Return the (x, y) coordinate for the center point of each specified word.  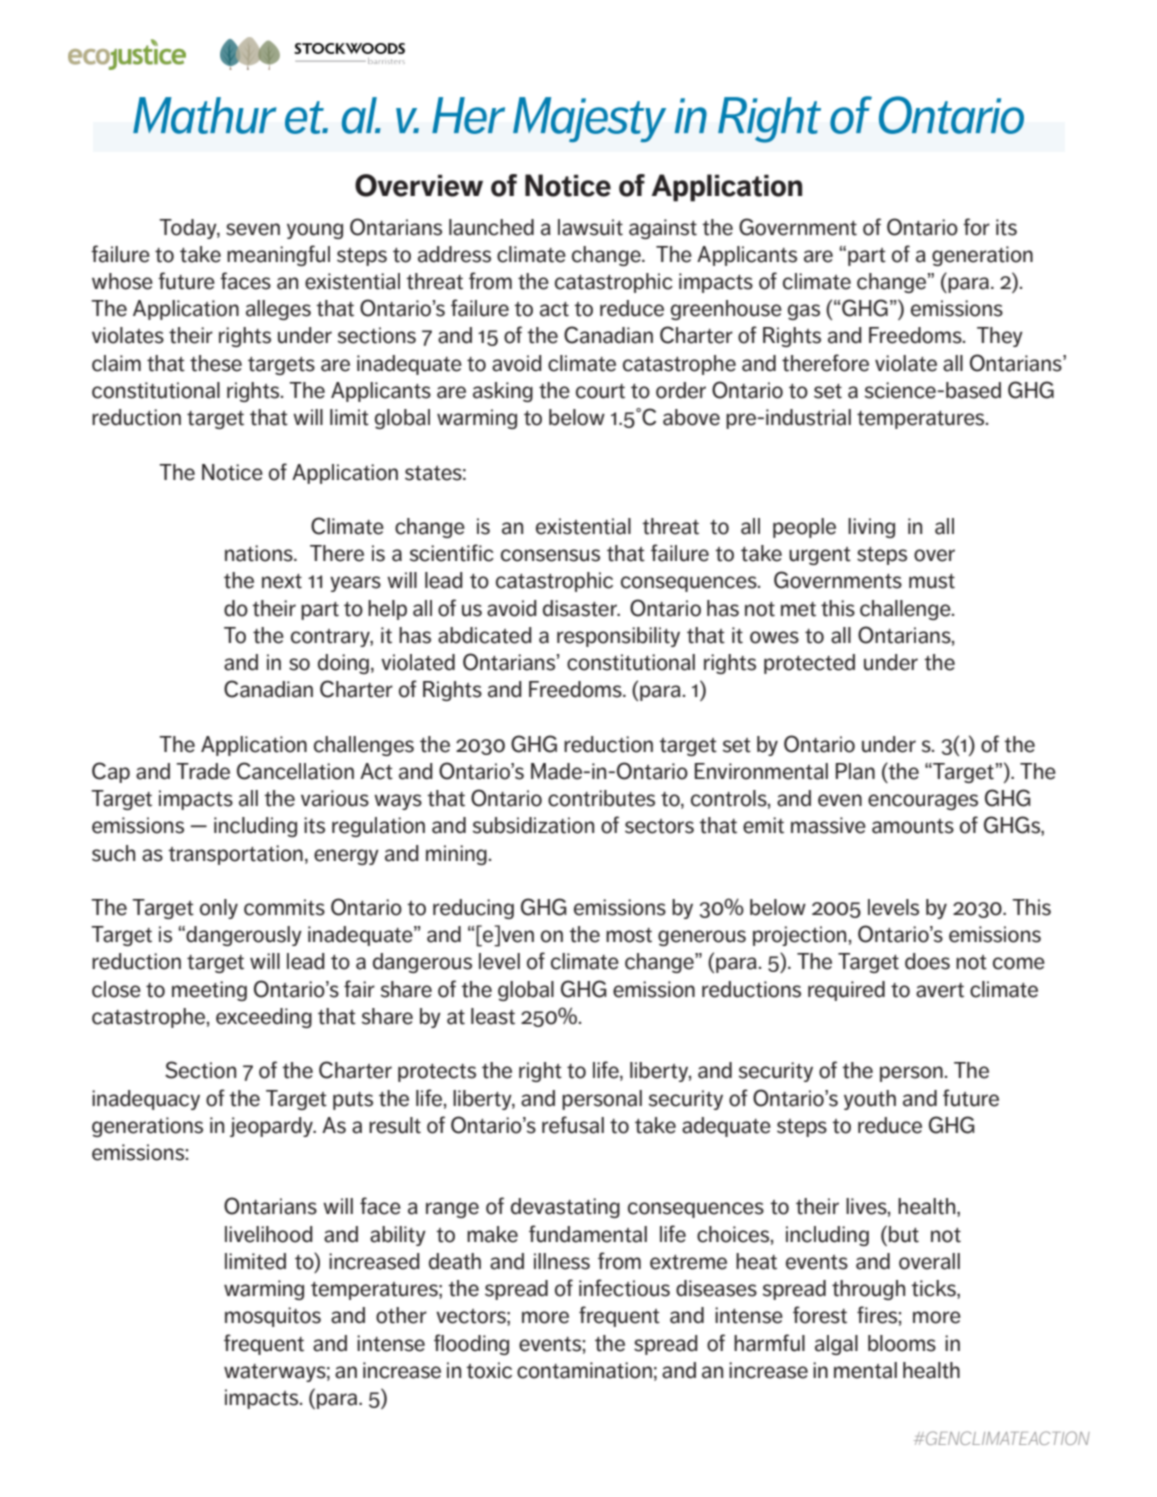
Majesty (589, 119)
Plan (855, 771)
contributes (601, 798)
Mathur (204, 115)
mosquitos (273, 1317)
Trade (203, 771)
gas (804, 312)
